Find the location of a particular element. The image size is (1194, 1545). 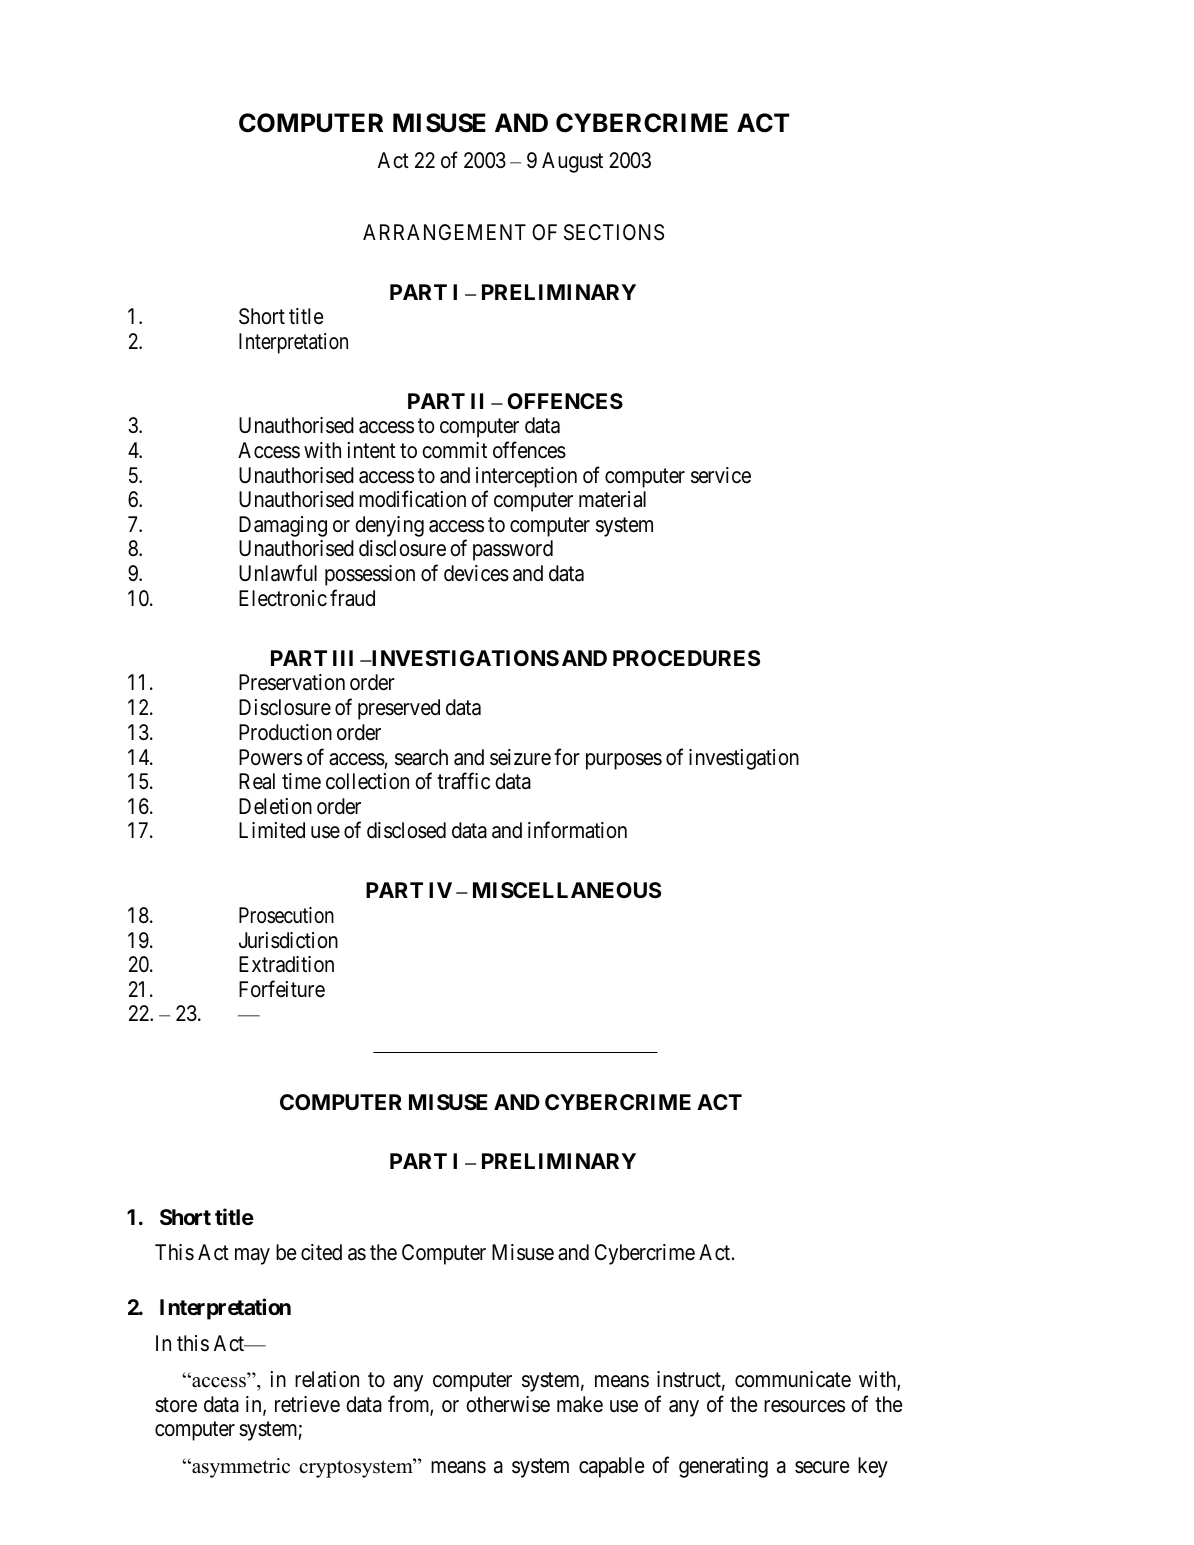

SECTIONS is located at coordinates (614, 232).
